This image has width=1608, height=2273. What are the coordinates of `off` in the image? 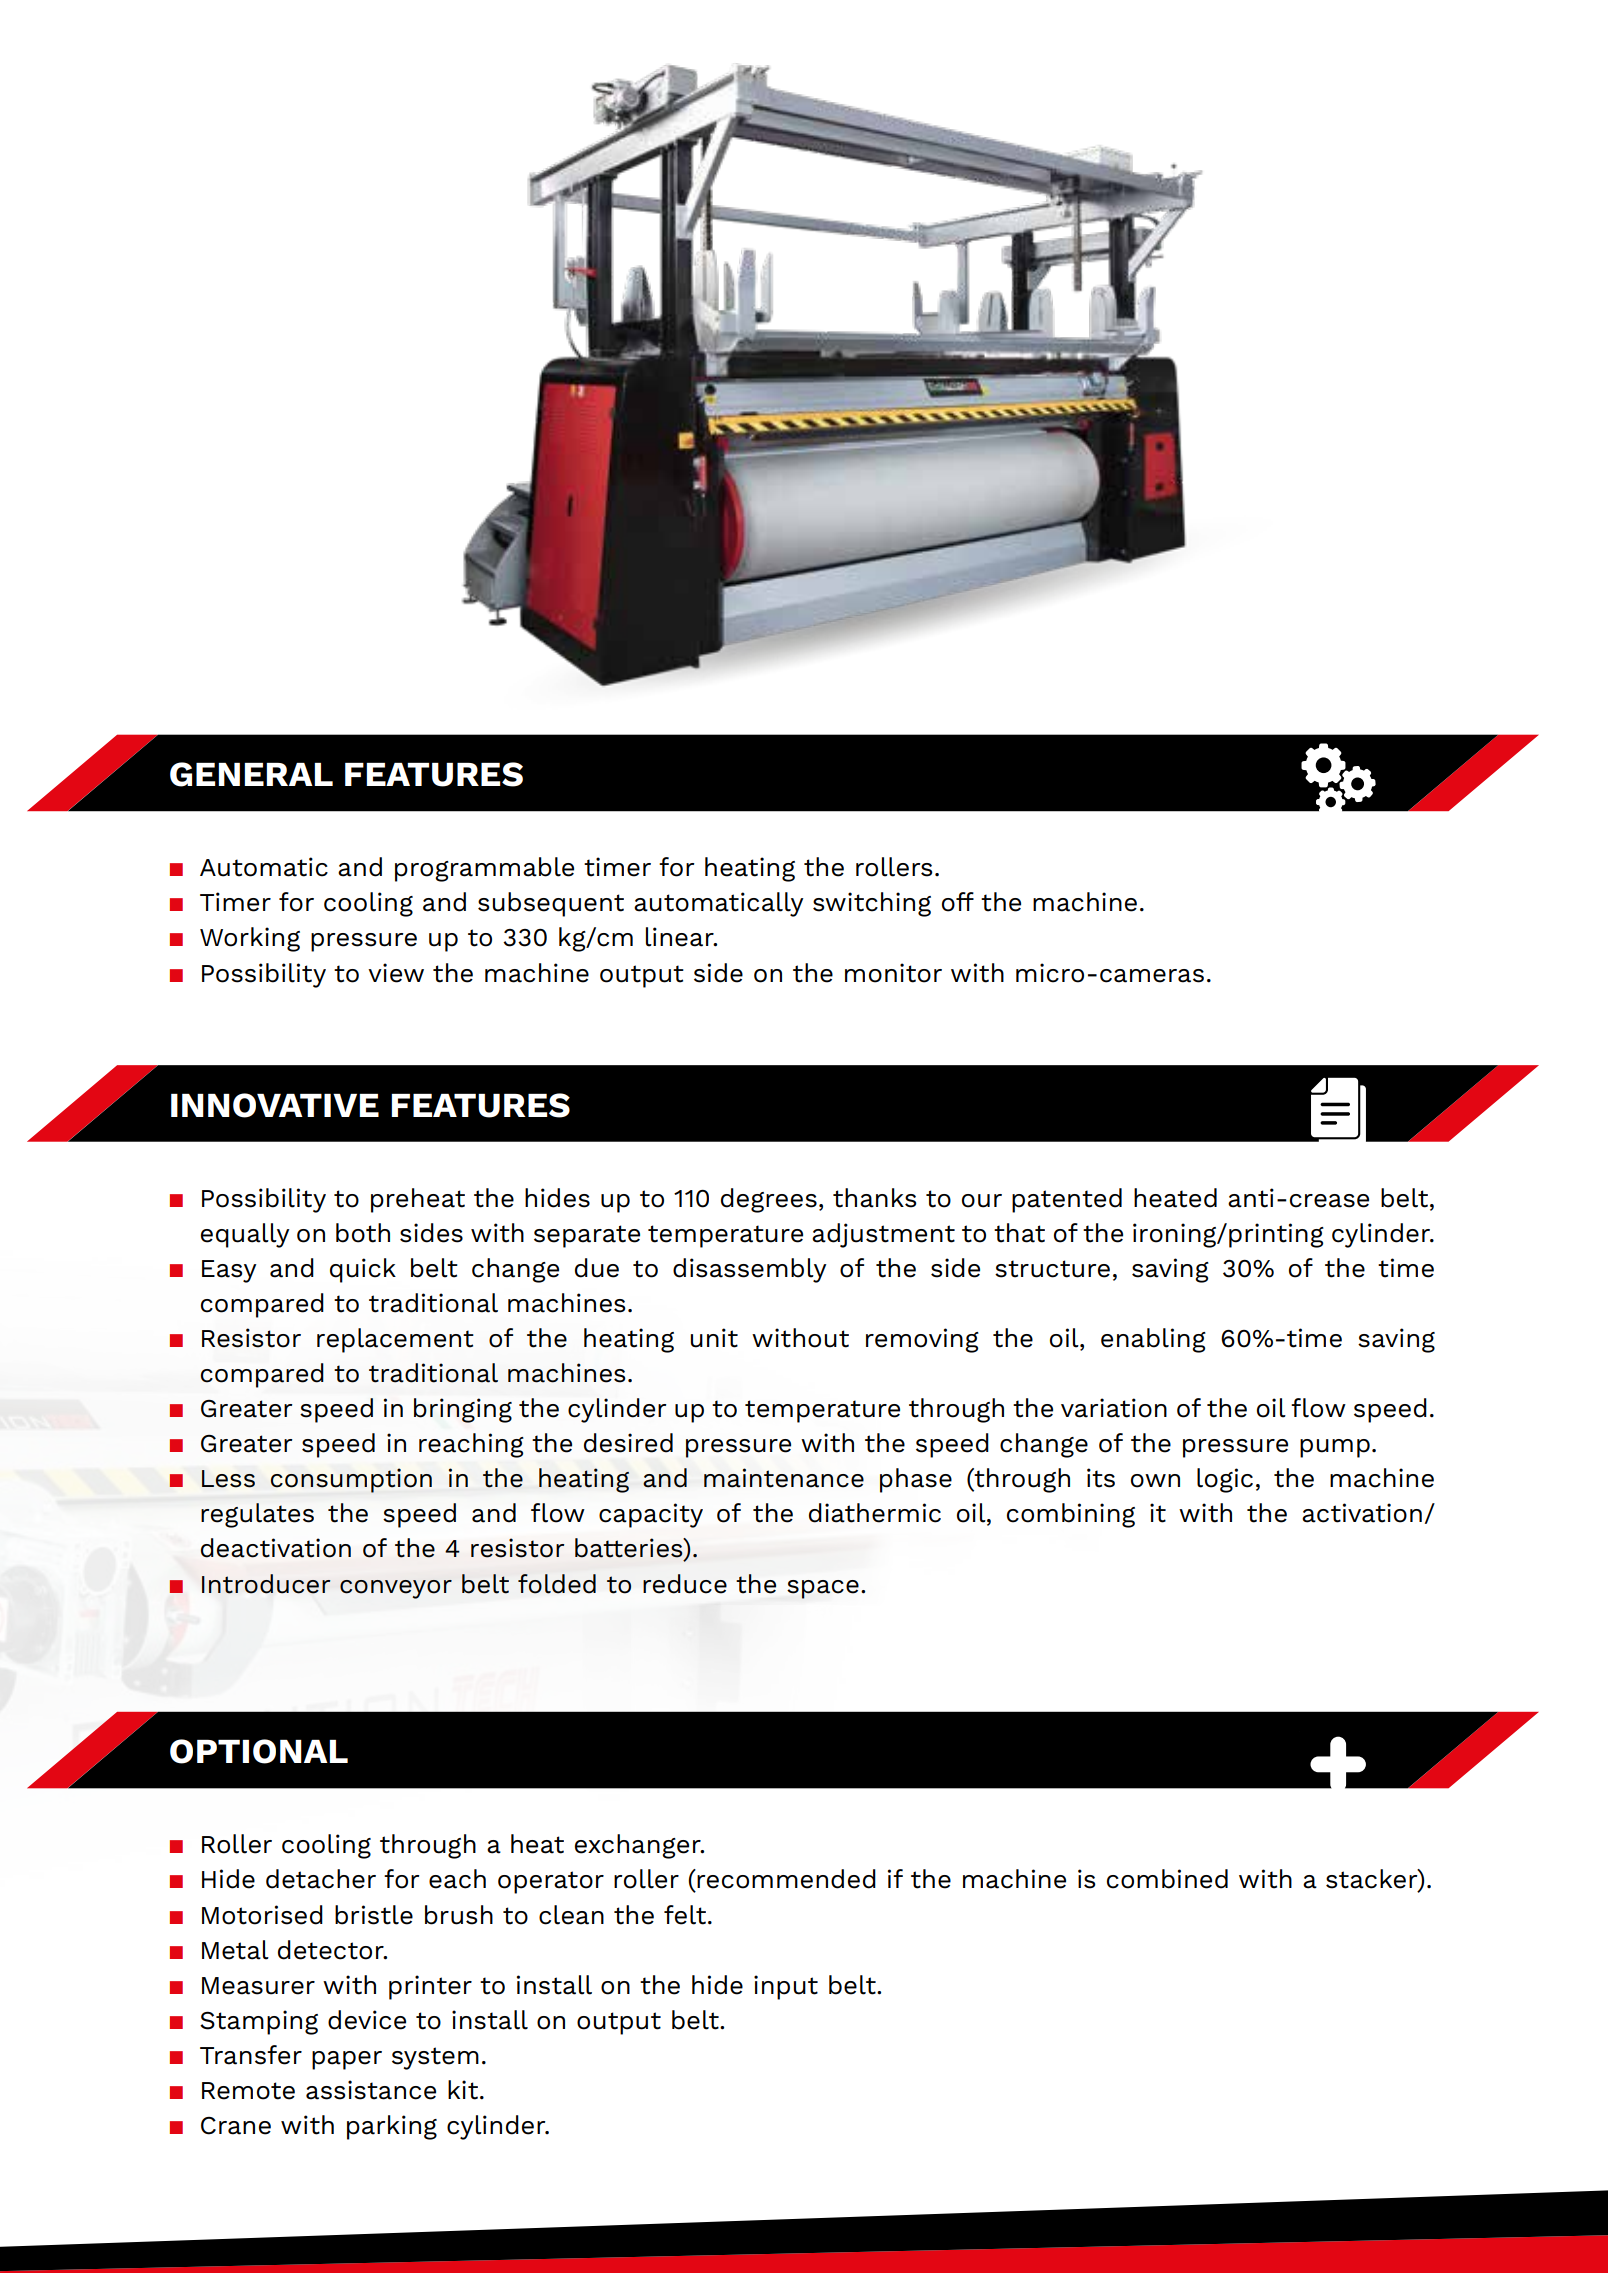 It's located at (958, 902).
